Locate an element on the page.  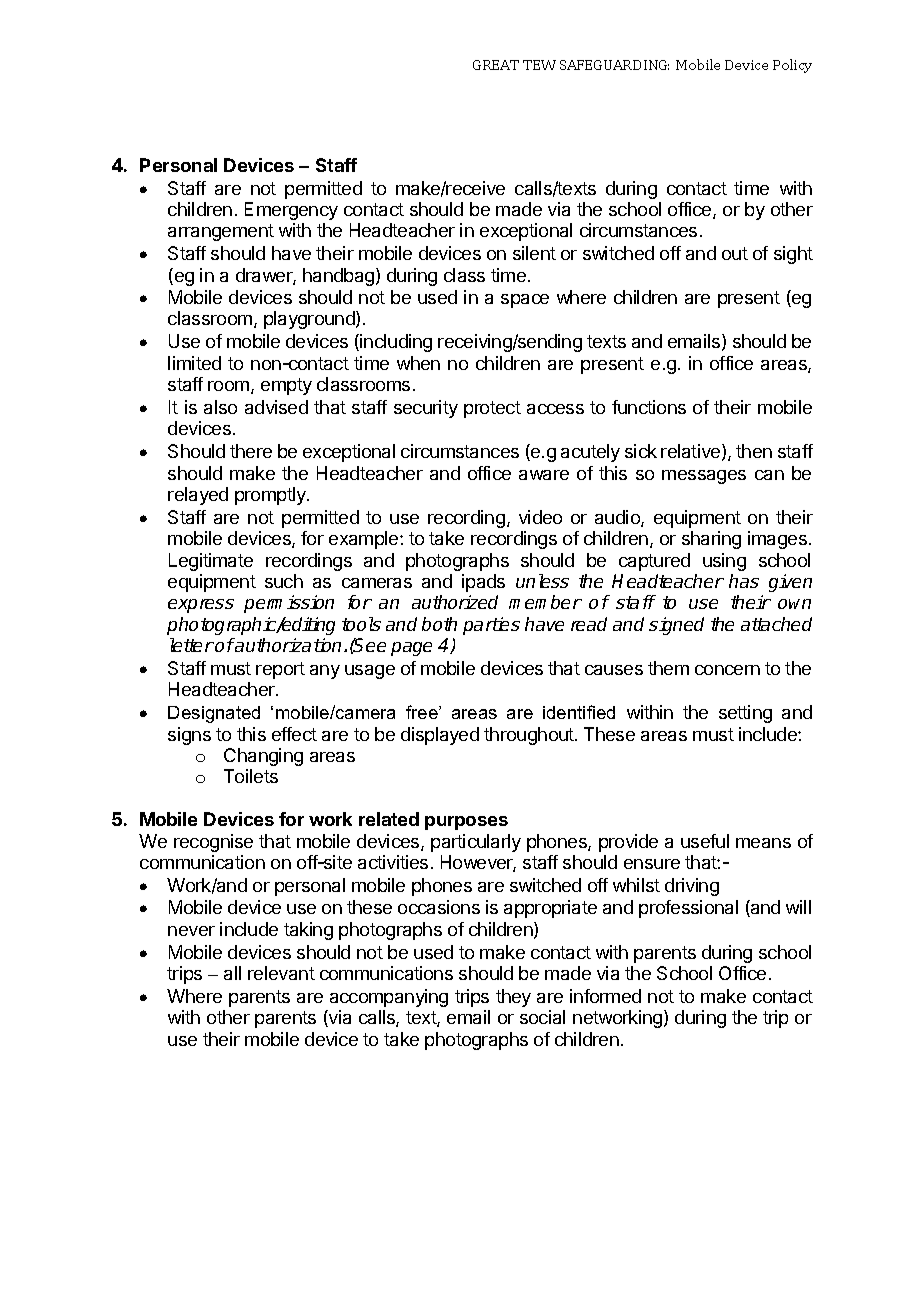
playground is located at coordinates (310, 320).
